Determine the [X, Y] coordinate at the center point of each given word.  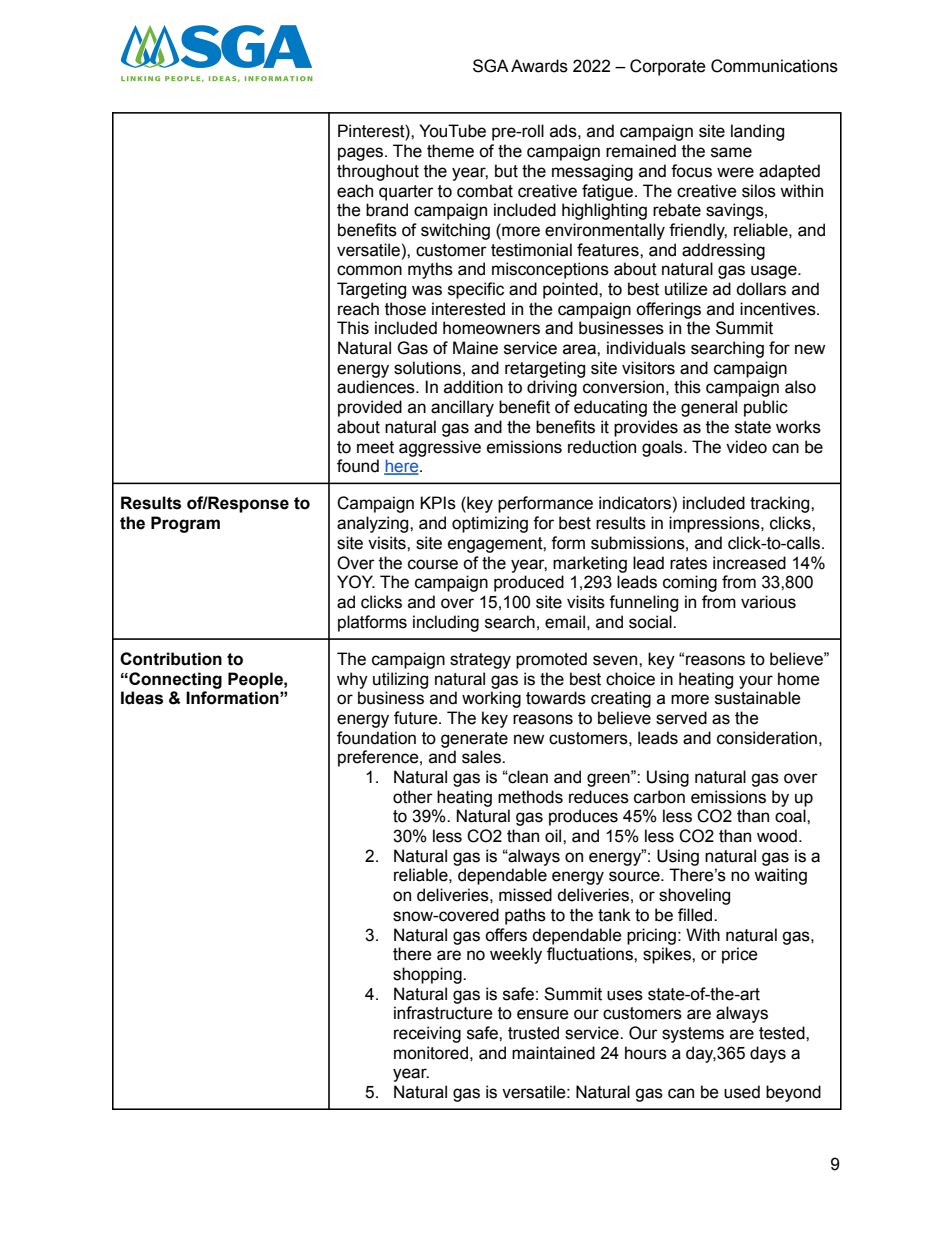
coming [690, 583]
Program [185, 524]
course [433, 564]
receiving [427, 1034]
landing [757, 132]
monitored [431, 1053]
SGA [491, 66]
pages [362, 154]
